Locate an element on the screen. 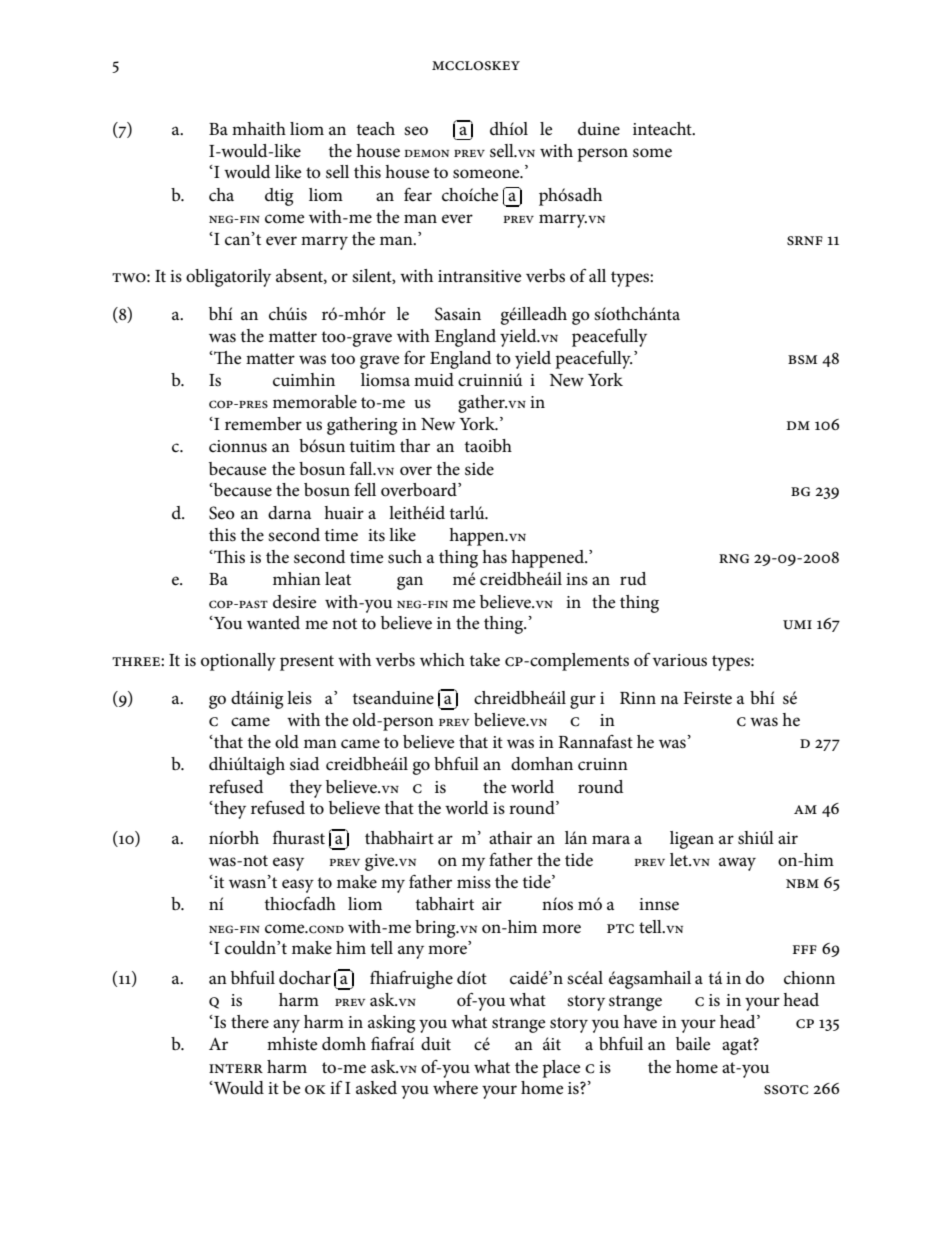  various is located at coordinates (680, 660).
